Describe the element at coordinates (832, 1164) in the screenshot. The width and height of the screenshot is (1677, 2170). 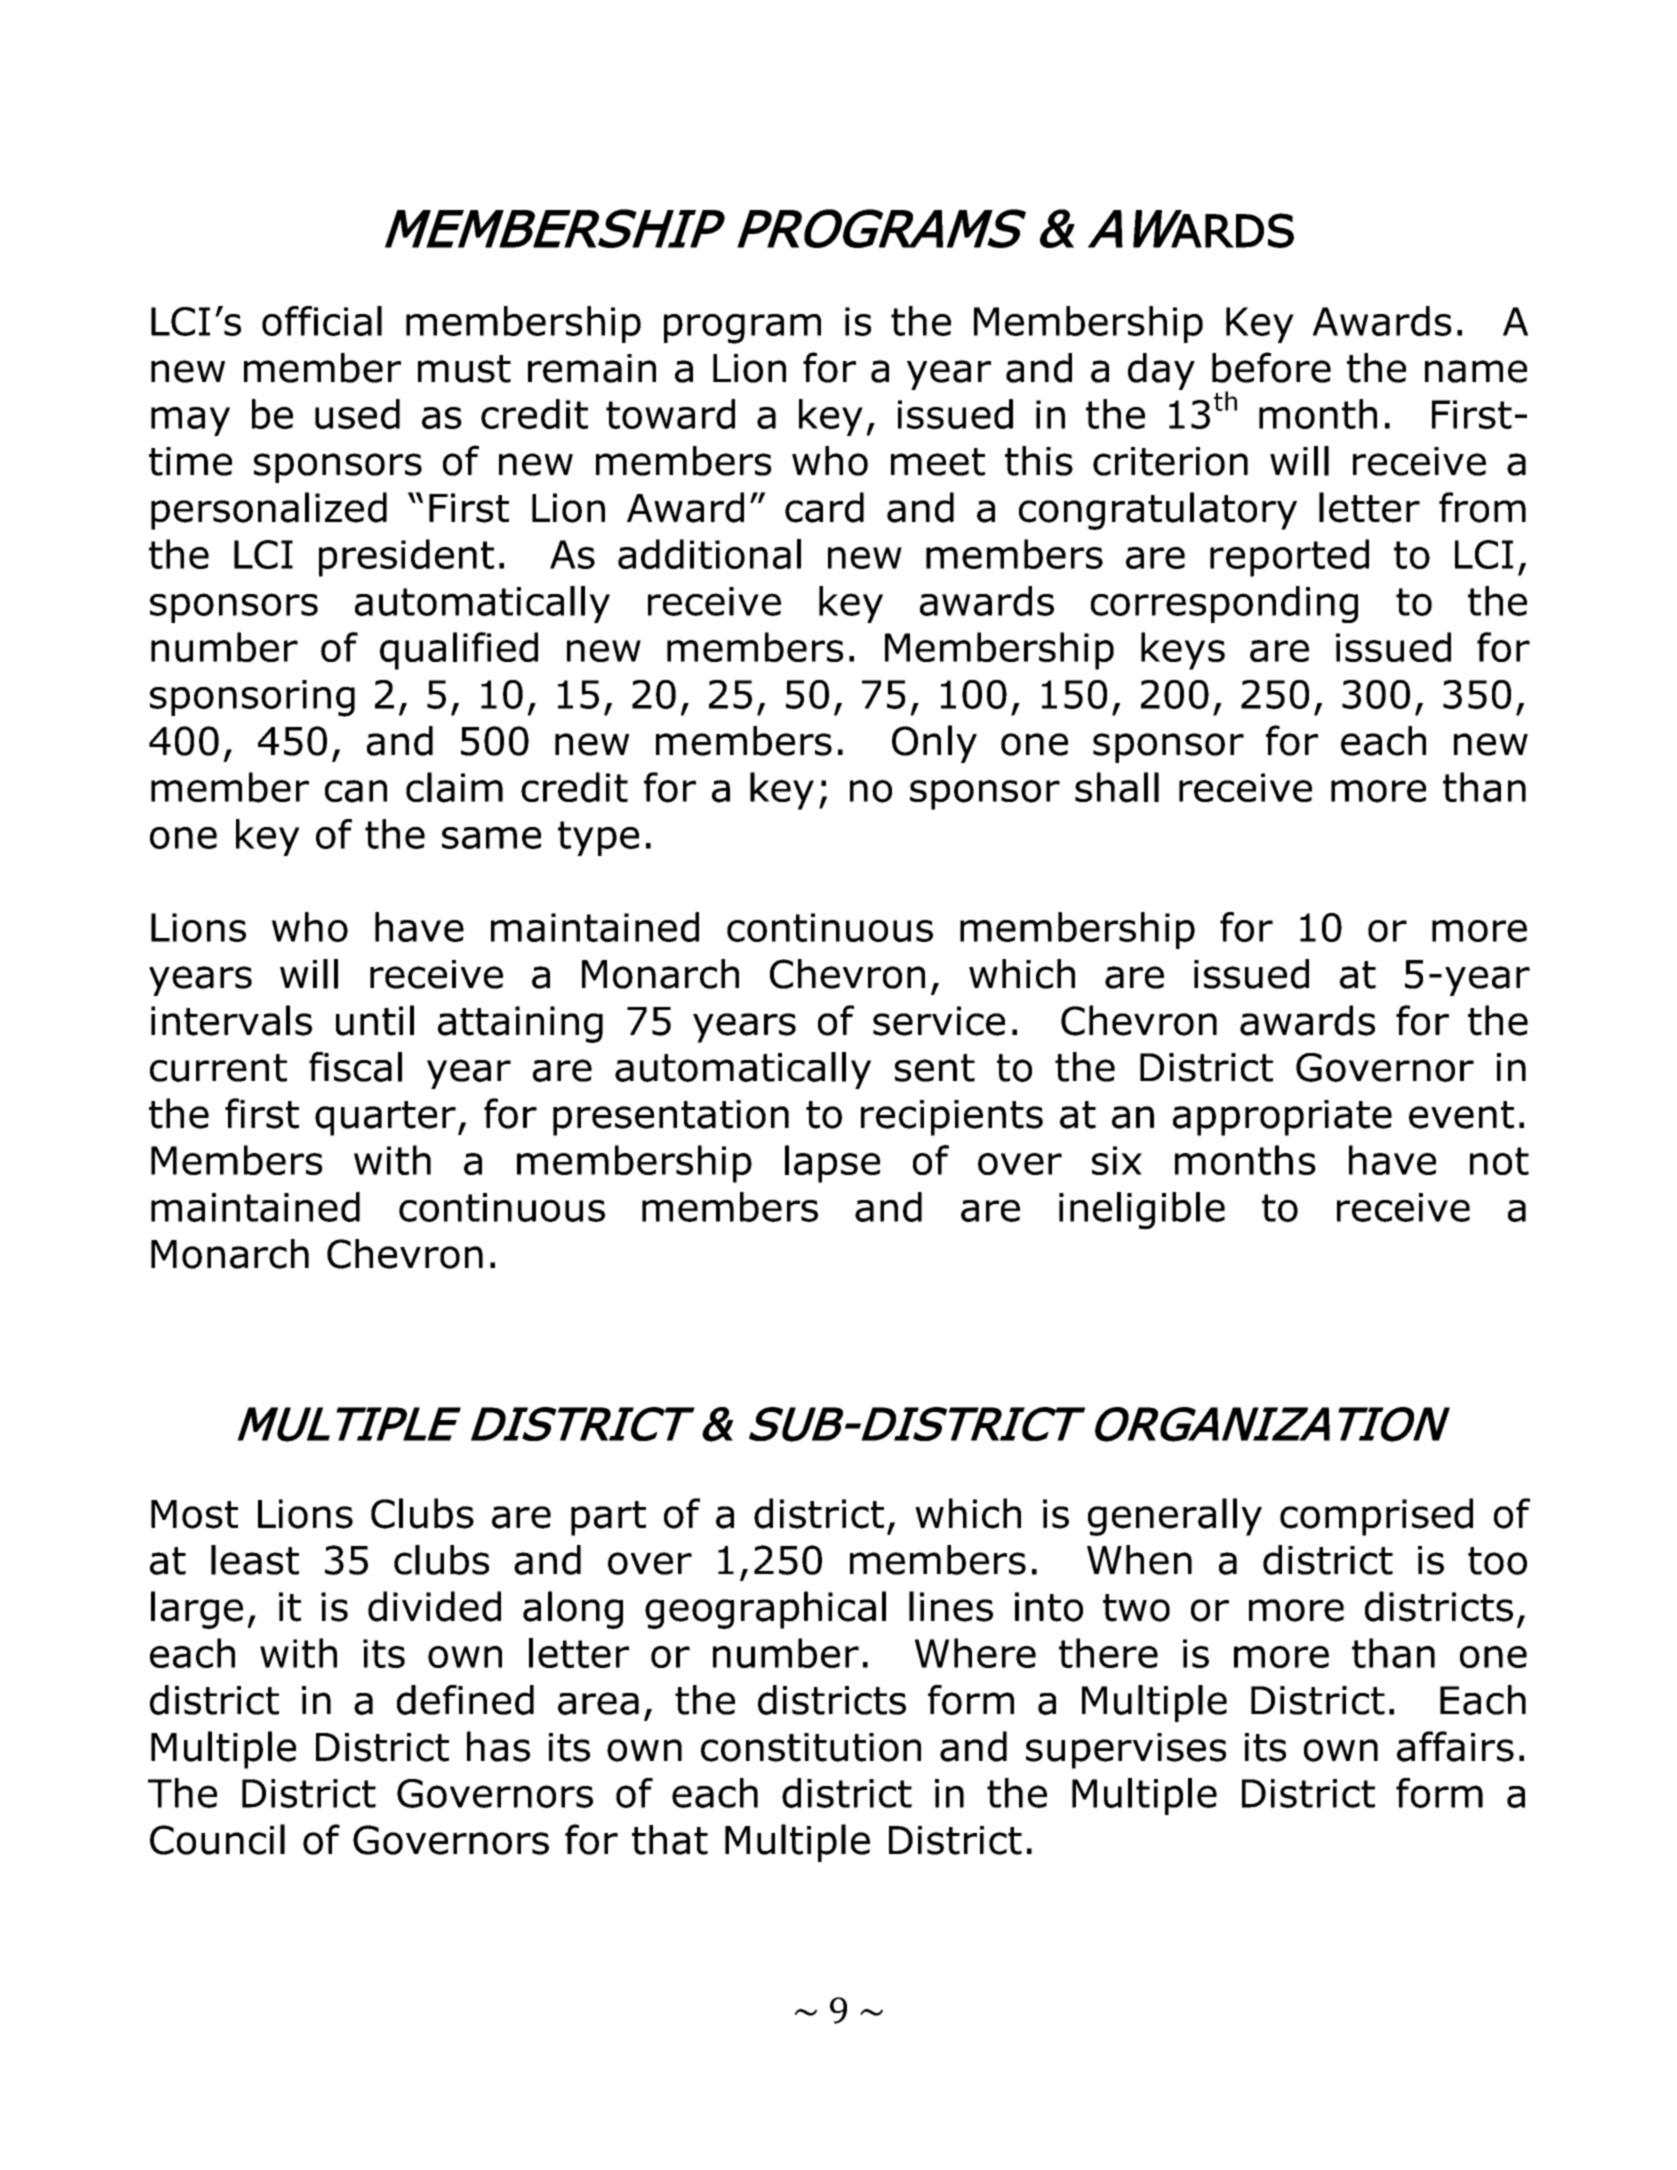
I see `lapse` at that location.
